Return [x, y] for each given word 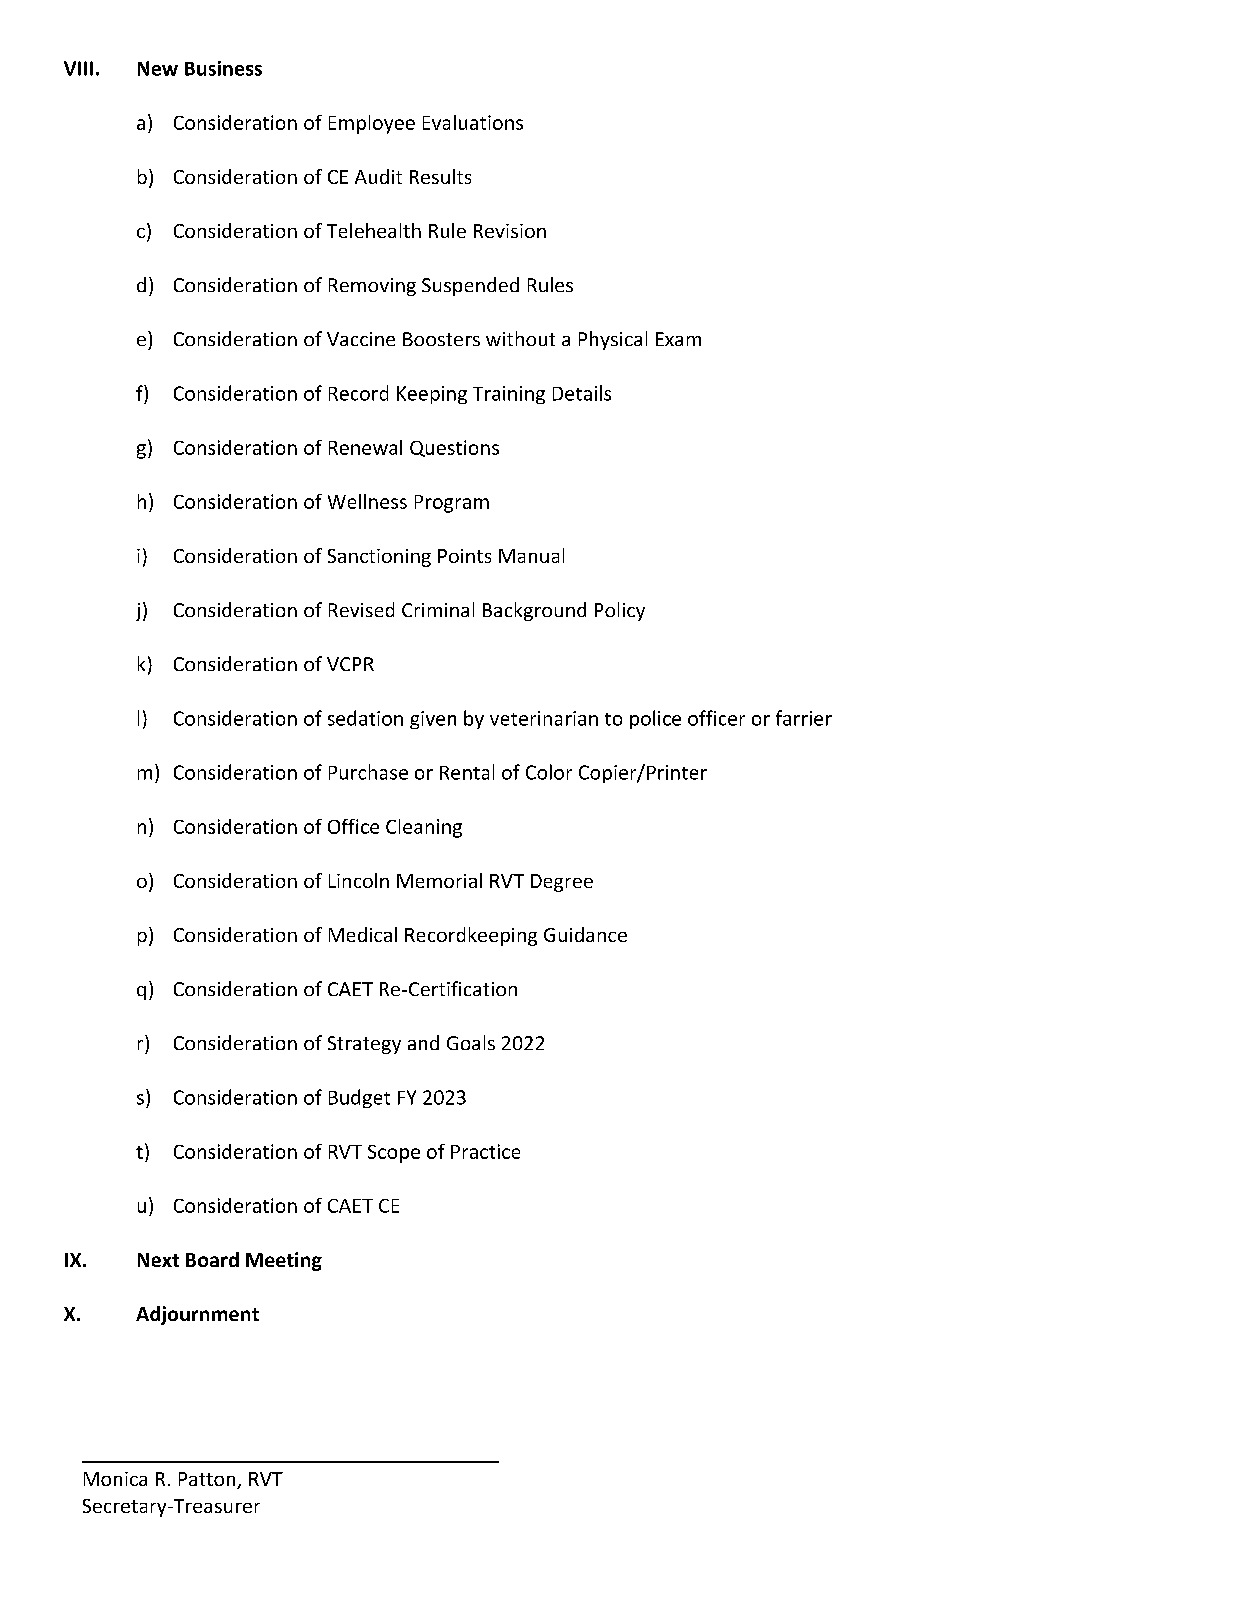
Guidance [585, 934]
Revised [361, 609]
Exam [678, 339]
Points [464, 556]
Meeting [284, 1261]
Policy [620, 611]
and [423, 1042]
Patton [208, 1480]
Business [223, 68]
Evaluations [473, 122]
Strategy [364, 1045]
